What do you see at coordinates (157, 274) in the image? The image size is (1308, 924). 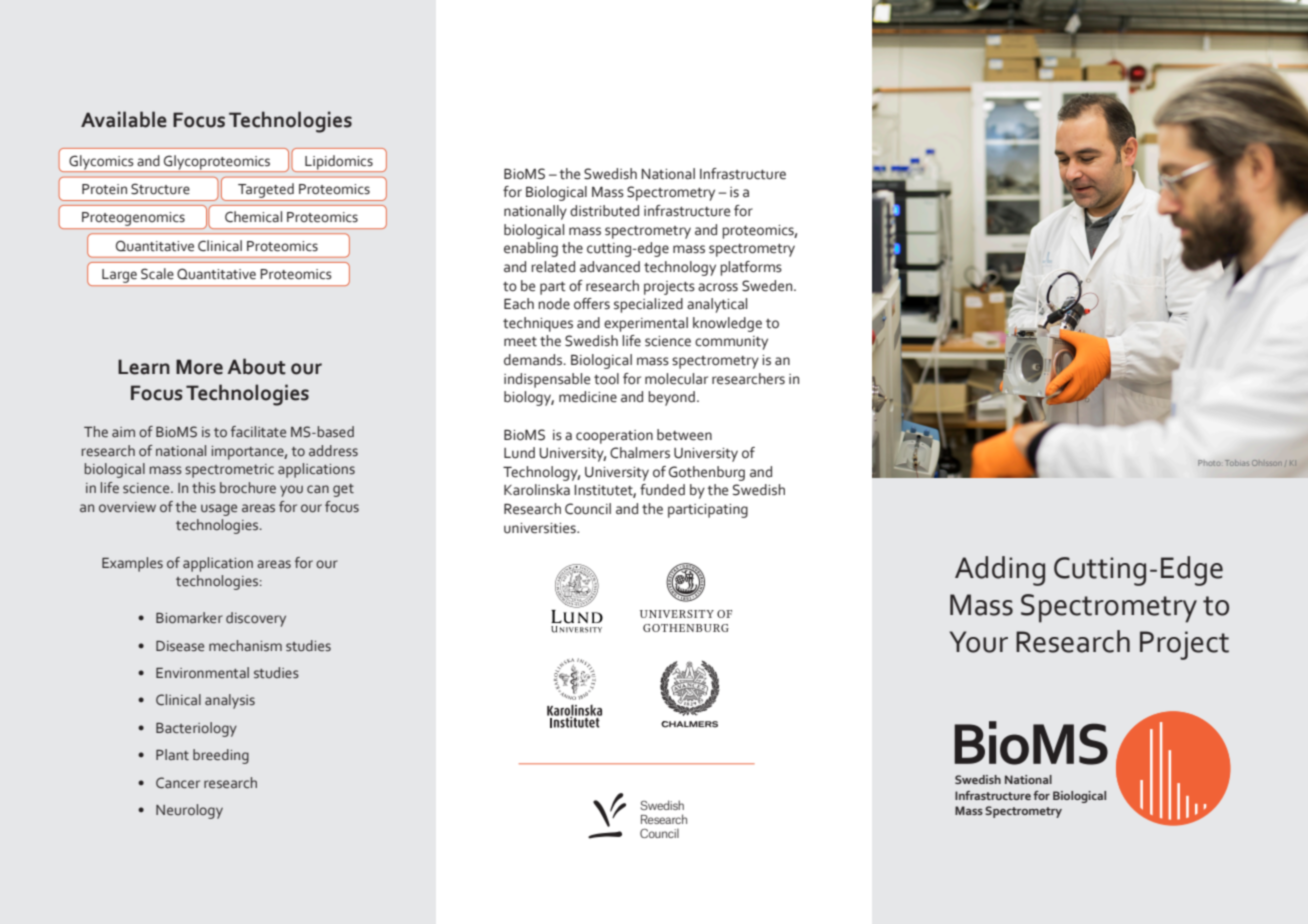 I see `Scale` at bounding box center [157, 274].
